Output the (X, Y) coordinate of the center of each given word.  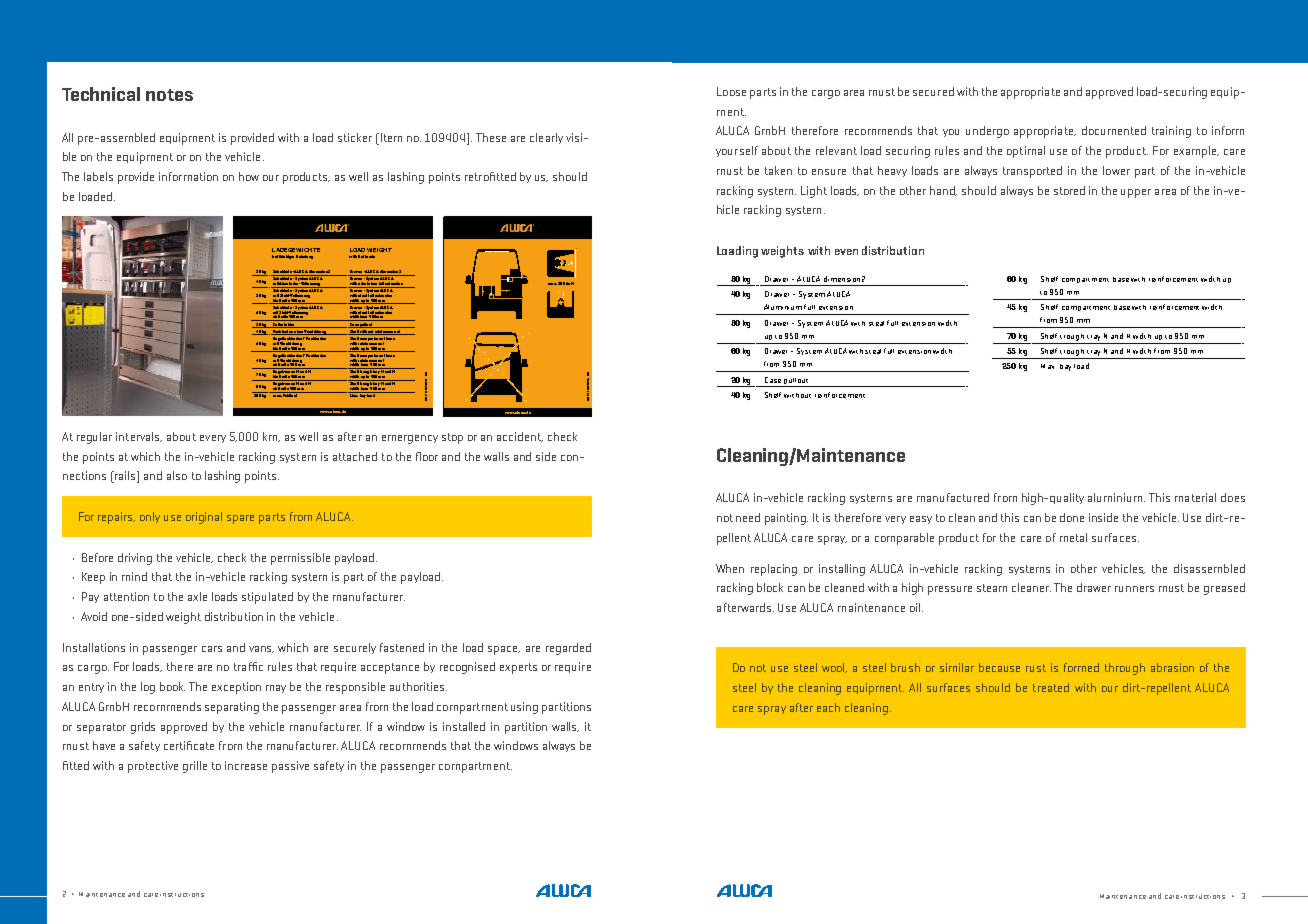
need (748, 517)
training (1171, 132)
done (1072, 517)
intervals (139, 437)
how (249, 176)
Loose (731, 91)
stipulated (267, 598)
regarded (568, 649)
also (177, 475)
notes (169, 95)
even (846, 252)
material (1195, 497)
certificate (189, 745)
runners (1134, 589)
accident (520, 437)
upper (1136, 193)
